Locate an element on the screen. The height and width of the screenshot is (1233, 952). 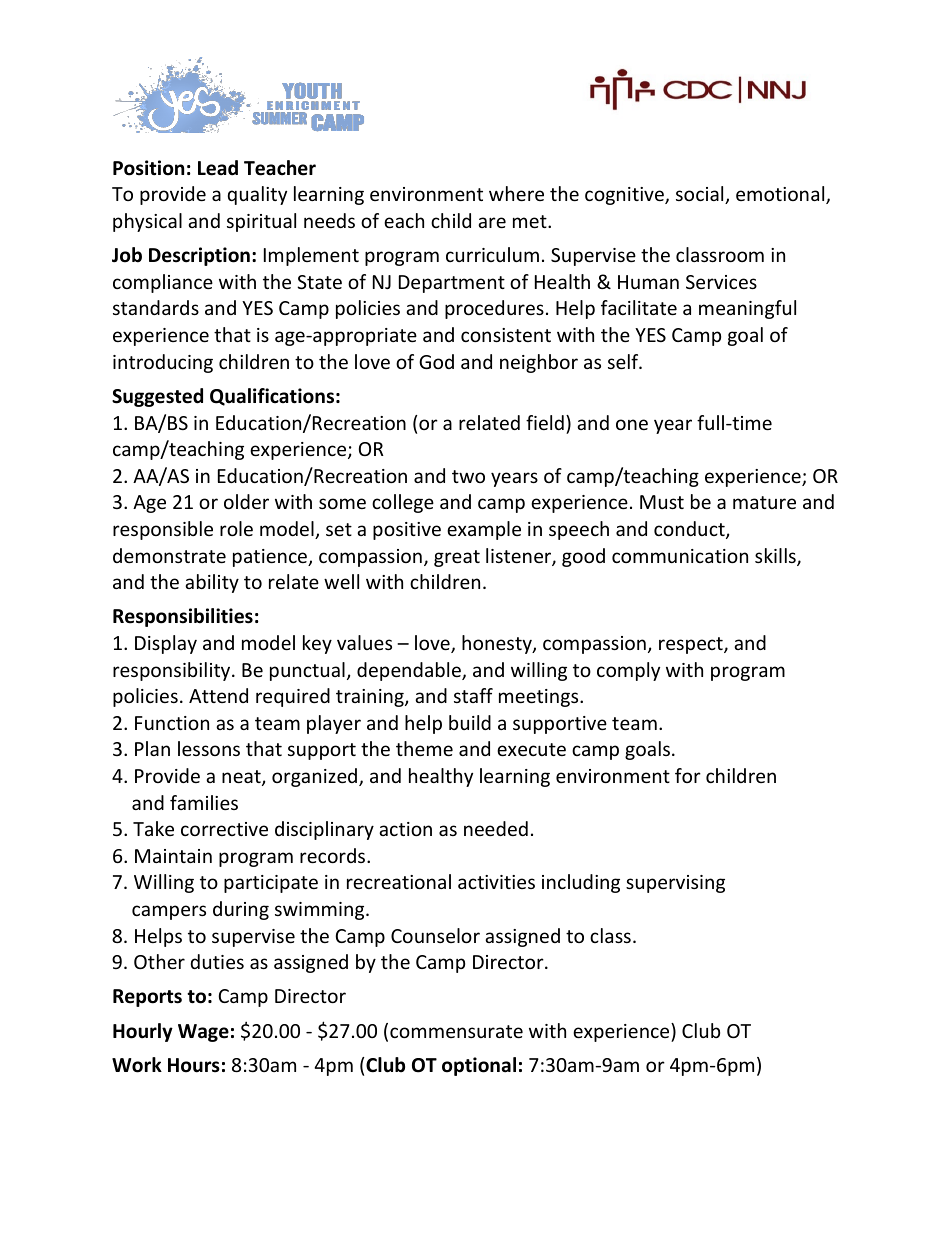
social is located at coordinates (701, 195).
